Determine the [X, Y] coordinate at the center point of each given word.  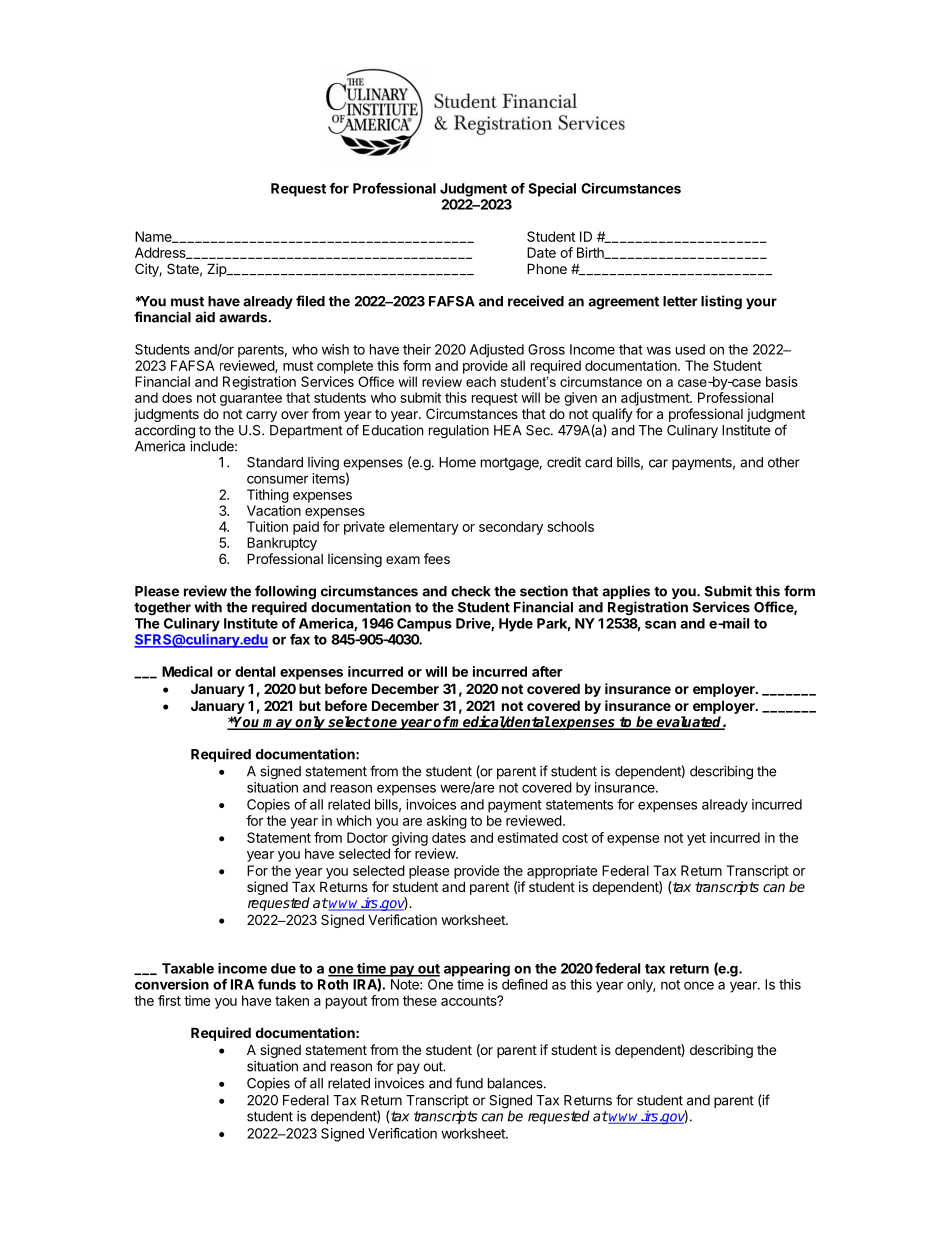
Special [552, 190]
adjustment [656, 399]
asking [447, 822]
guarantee [251, 399]
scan [660, 624]
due [283, 968]
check [471, 591]
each [481, 381]
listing [721, 302]
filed [310, 301]
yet [696, 839]
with [208, 607]
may [278, 724]
